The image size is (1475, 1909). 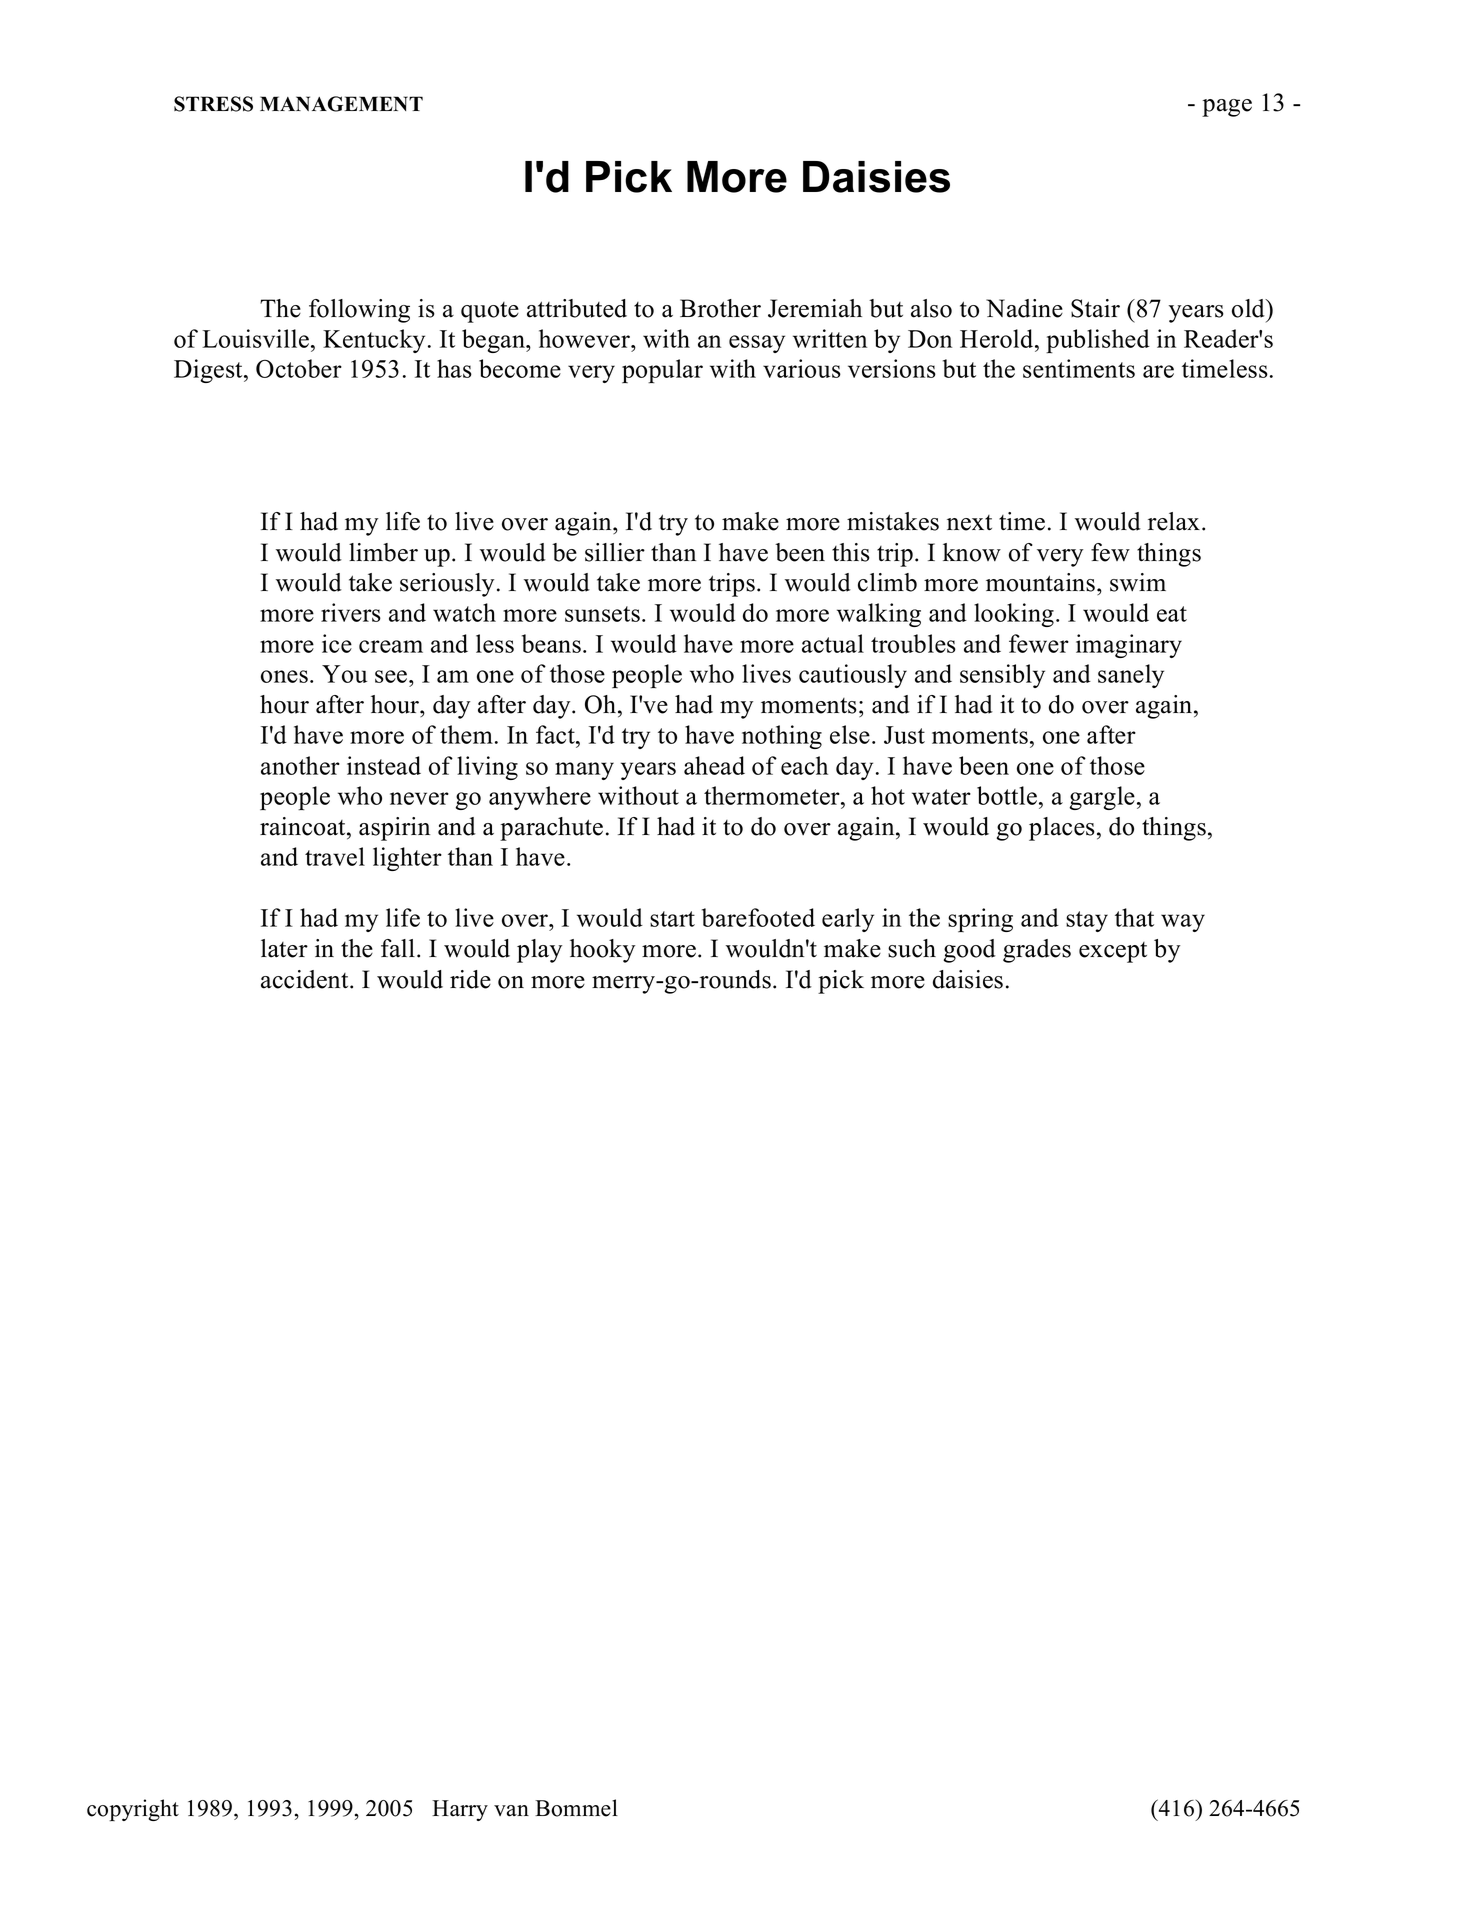 What do you see at coordinates (351, 612) in the screenshot?
I see `rivers` at bounding box center [351, 612].
